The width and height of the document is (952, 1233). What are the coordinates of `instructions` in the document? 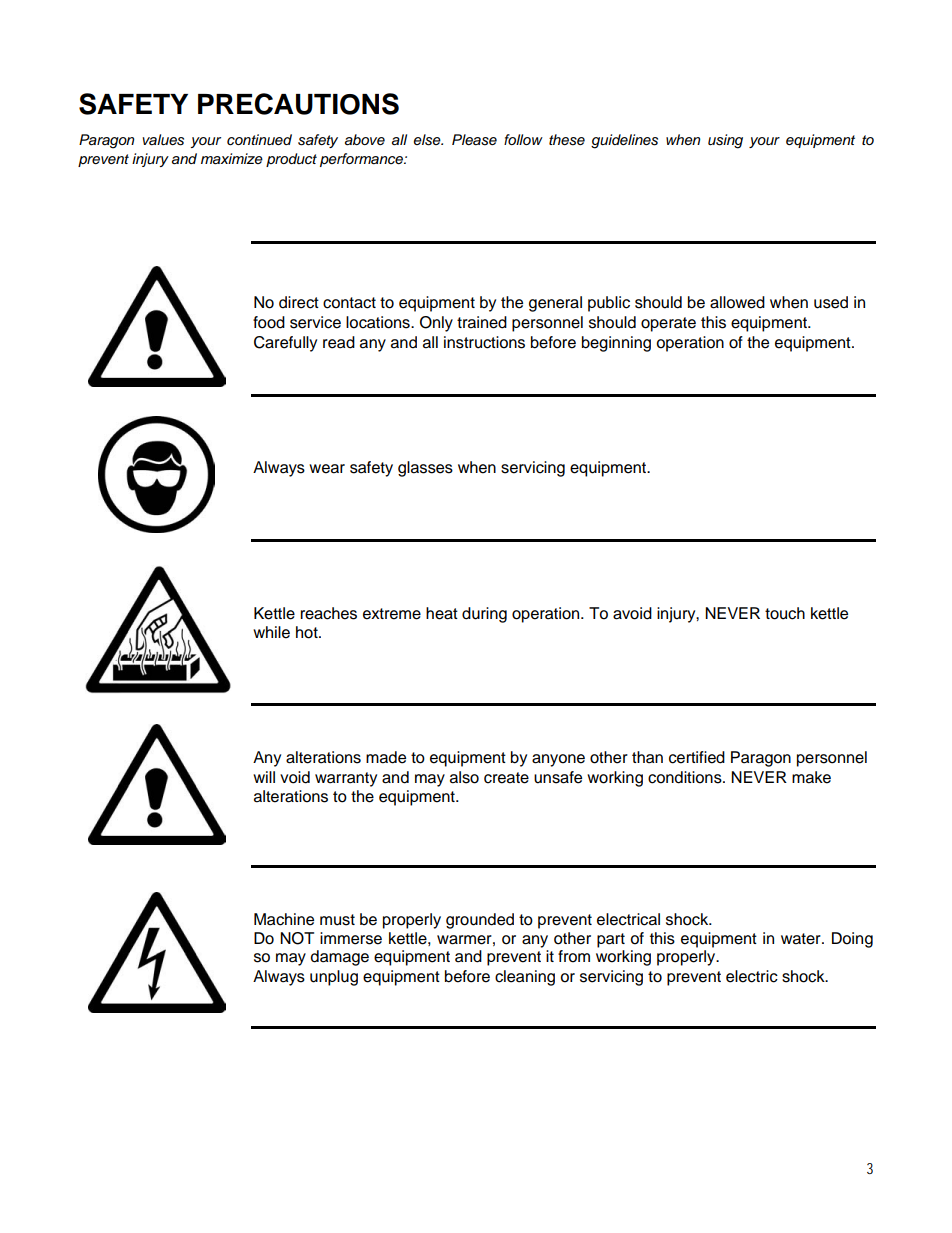 It's located at (484, 342).
